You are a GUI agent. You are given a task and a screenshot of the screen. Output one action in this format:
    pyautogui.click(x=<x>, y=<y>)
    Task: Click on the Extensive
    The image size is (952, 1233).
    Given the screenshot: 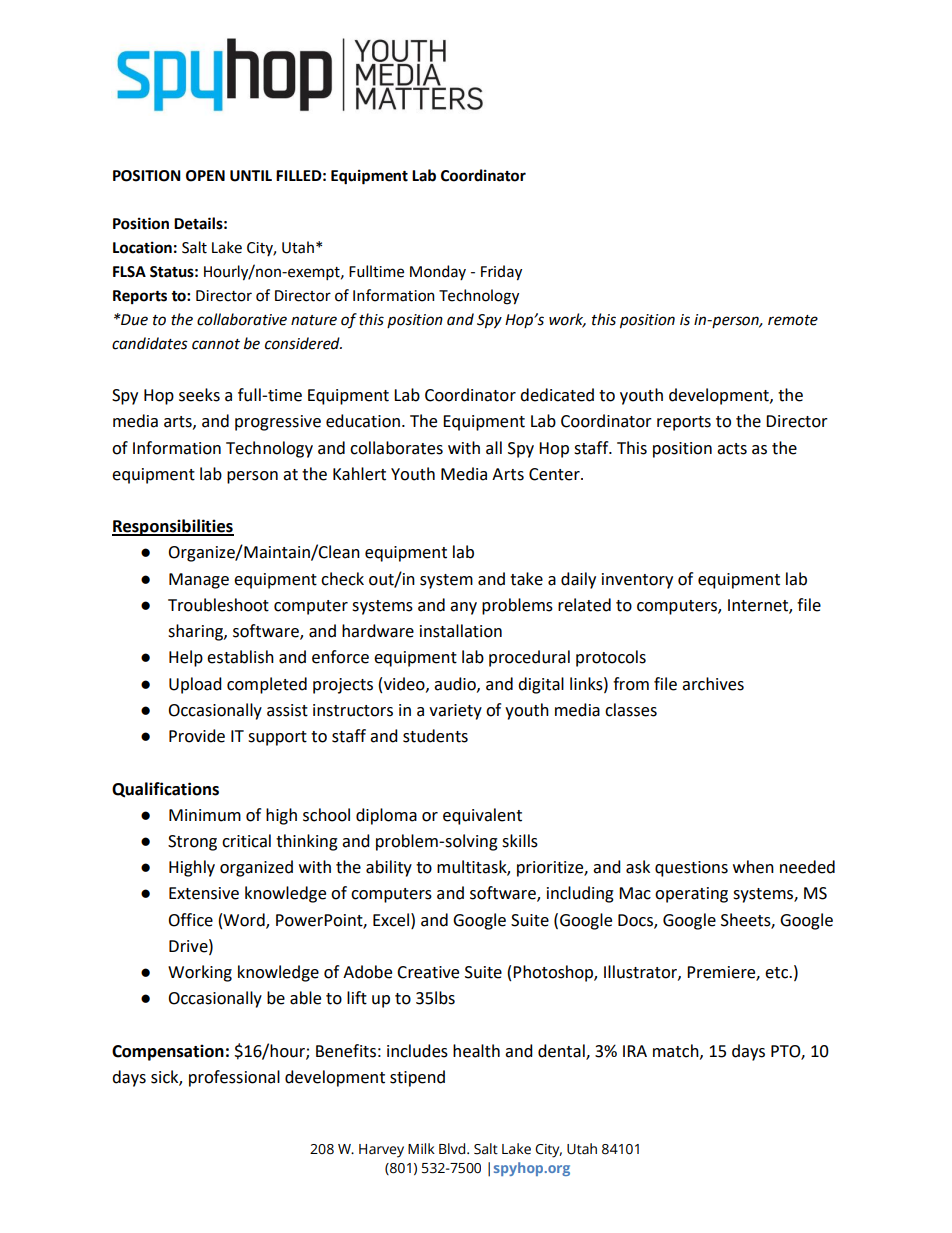 What is the action you would take?
    pyautogui.click(x=204, y=893)
